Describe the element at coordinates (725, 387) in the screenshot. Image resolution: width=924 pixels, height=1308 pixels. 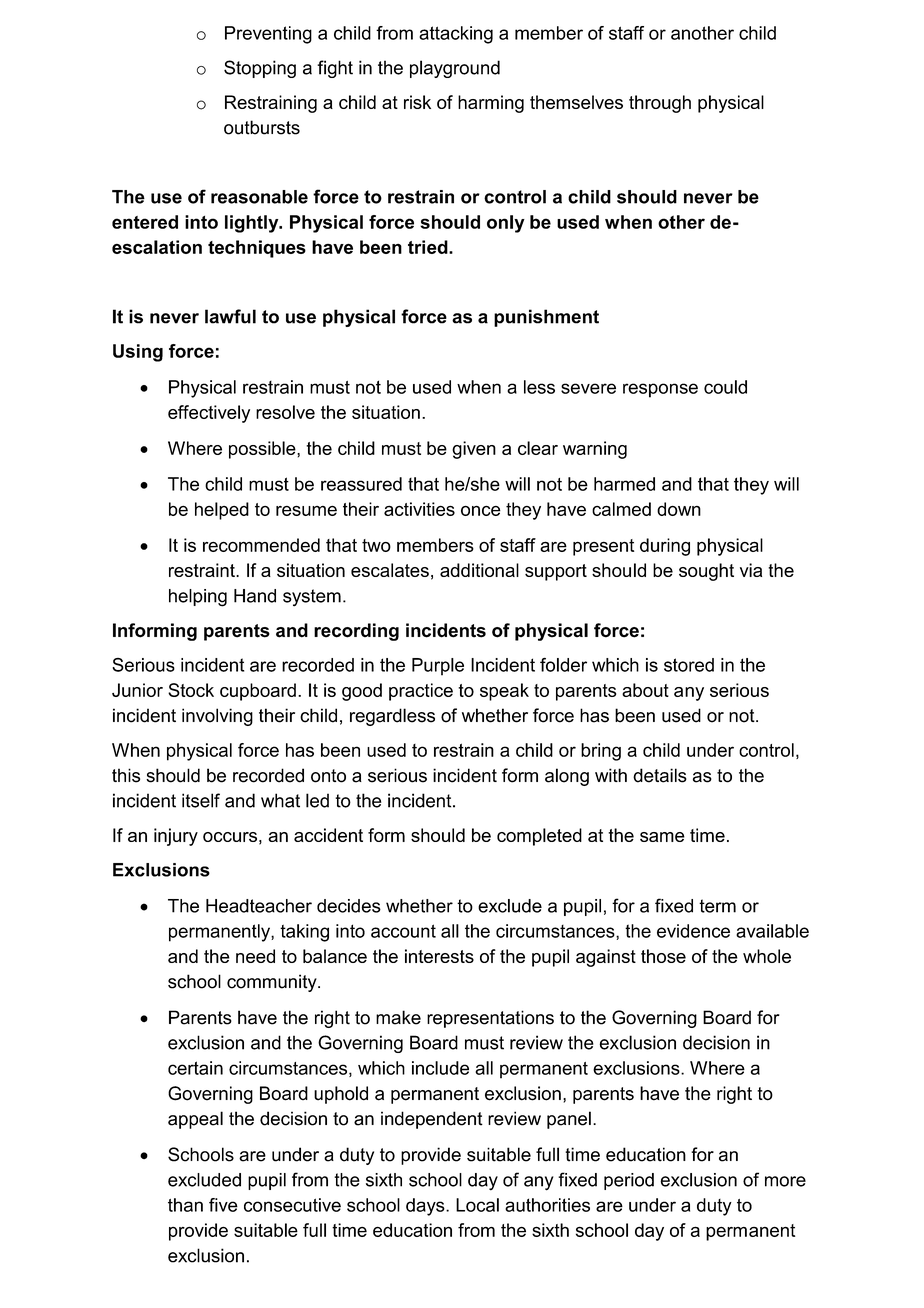
I see `could` at that location.
